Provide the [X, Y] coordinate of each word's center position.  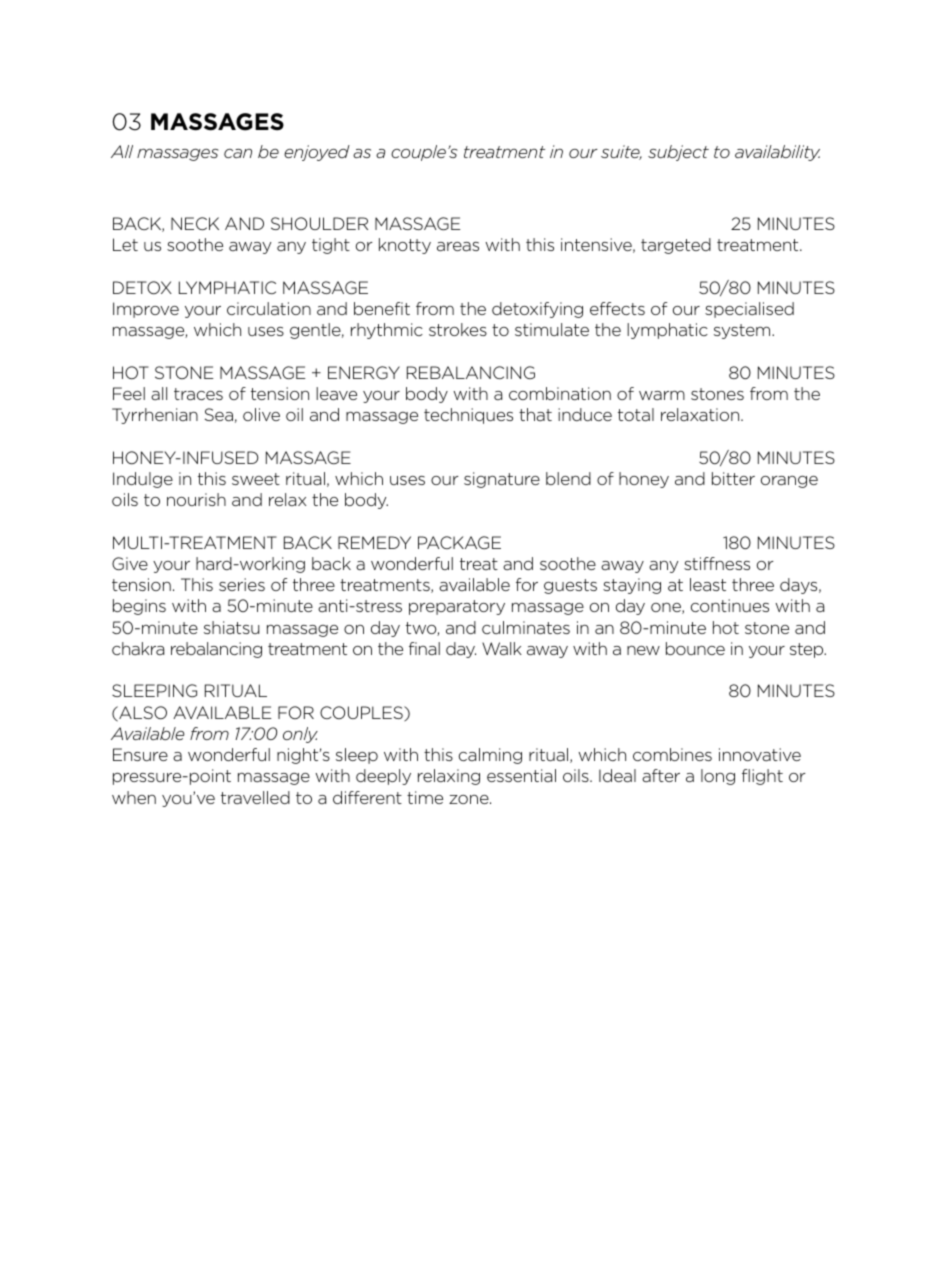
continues [730, 605]
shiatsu [232, 627]
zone [470, 799]
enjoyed [317, 153]
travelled [255, 797]
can [238, 153]
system [743, 331]
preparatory [457, 607]
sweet [256, 479]
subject [678, 153]
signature [502, 480]
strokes [458, 329]
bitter [733, 478]
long [718, 777]
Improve [146, 310]
